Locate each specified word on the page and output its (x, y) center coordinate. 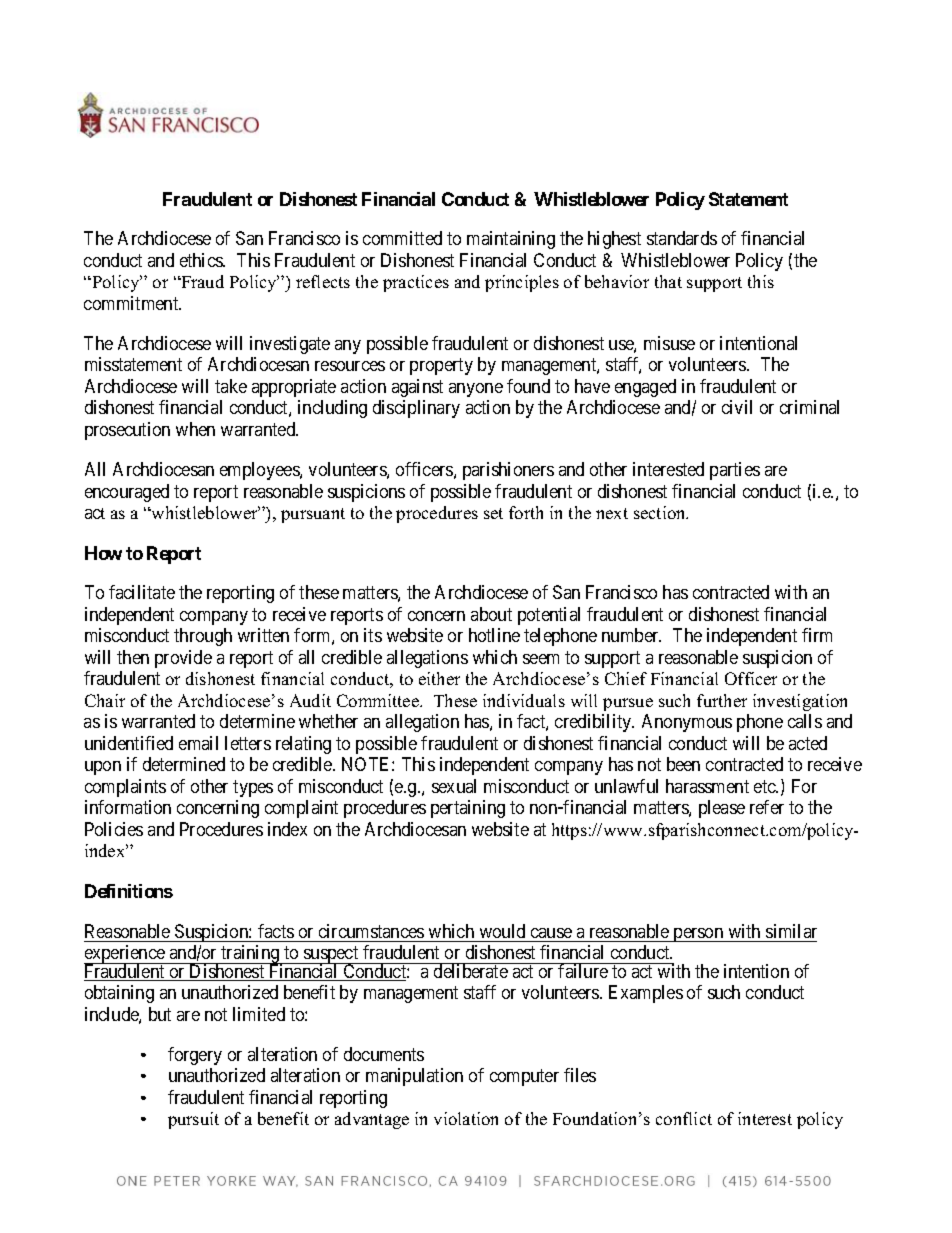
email (198, 743)
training (250, 955)
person (698, 935)
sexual (454, 786)
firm (817, 635)
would (502, 931)
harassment (707, 786)
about (491, 614)
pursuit (193, 1120)
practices (416, 283)
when (195, 429)
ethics (202, 260)
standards (682, 238)
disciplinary (416, 409)
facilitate (142, 592)
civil (737, 407)
